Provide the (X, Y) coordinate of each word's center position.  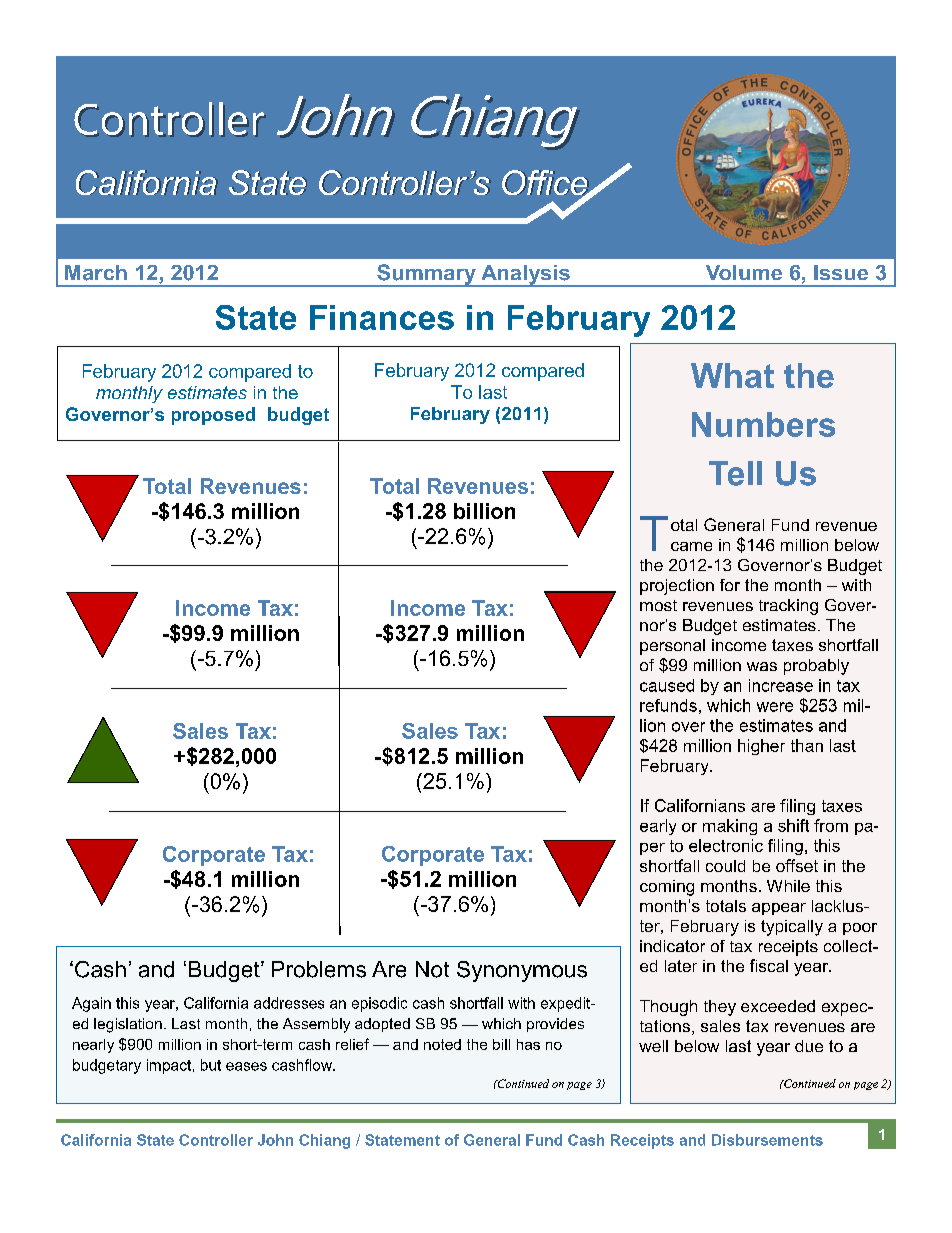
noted (442, 1044)
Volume (744, 272)
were (775, 707)
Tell (735, 473)
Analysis (525, 276)
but (211, 1065)
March (96, 273)
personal (672, 647)
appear (779, 909)
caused (667, 685)
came (691, 546)
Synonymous (522, 971)
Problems (319, 969)
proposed (213, 416)
